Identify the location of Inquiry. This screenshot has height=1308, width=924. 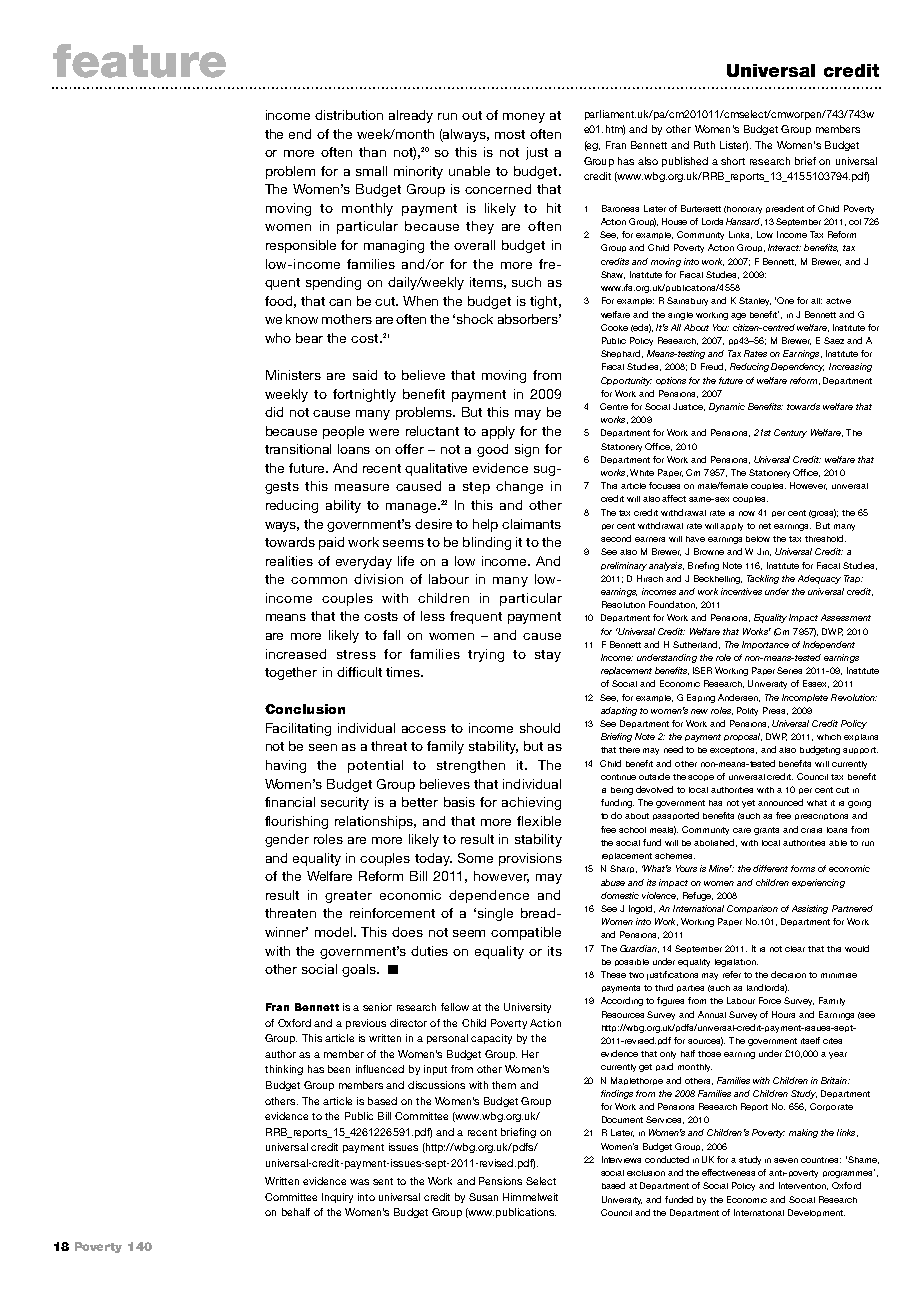
(337, 1198).
